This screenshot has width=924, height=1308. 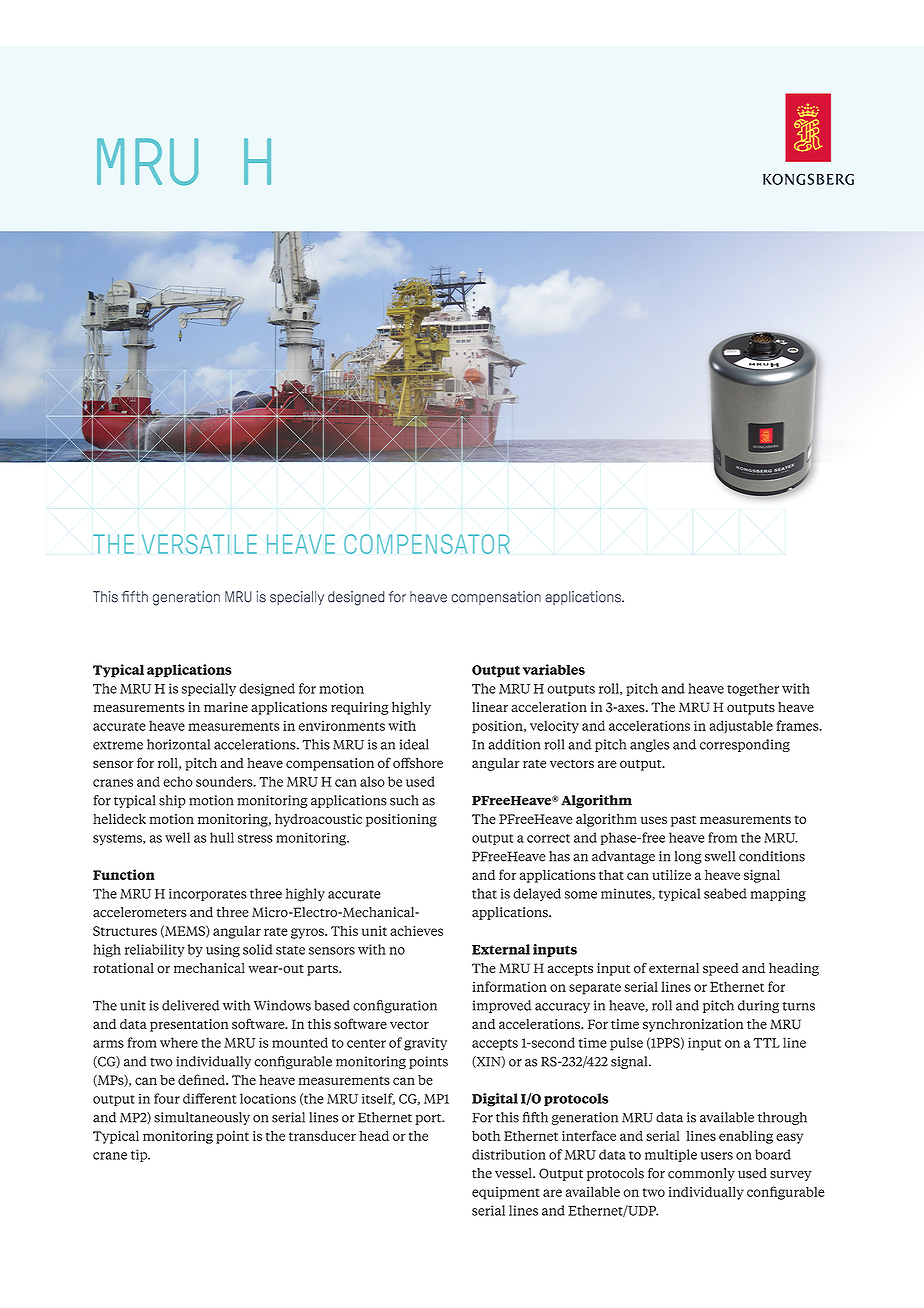 What do you see at coordinates (514, 1173) in the screenshot?
I see `vessel` at bounding box center [514, 1173].
